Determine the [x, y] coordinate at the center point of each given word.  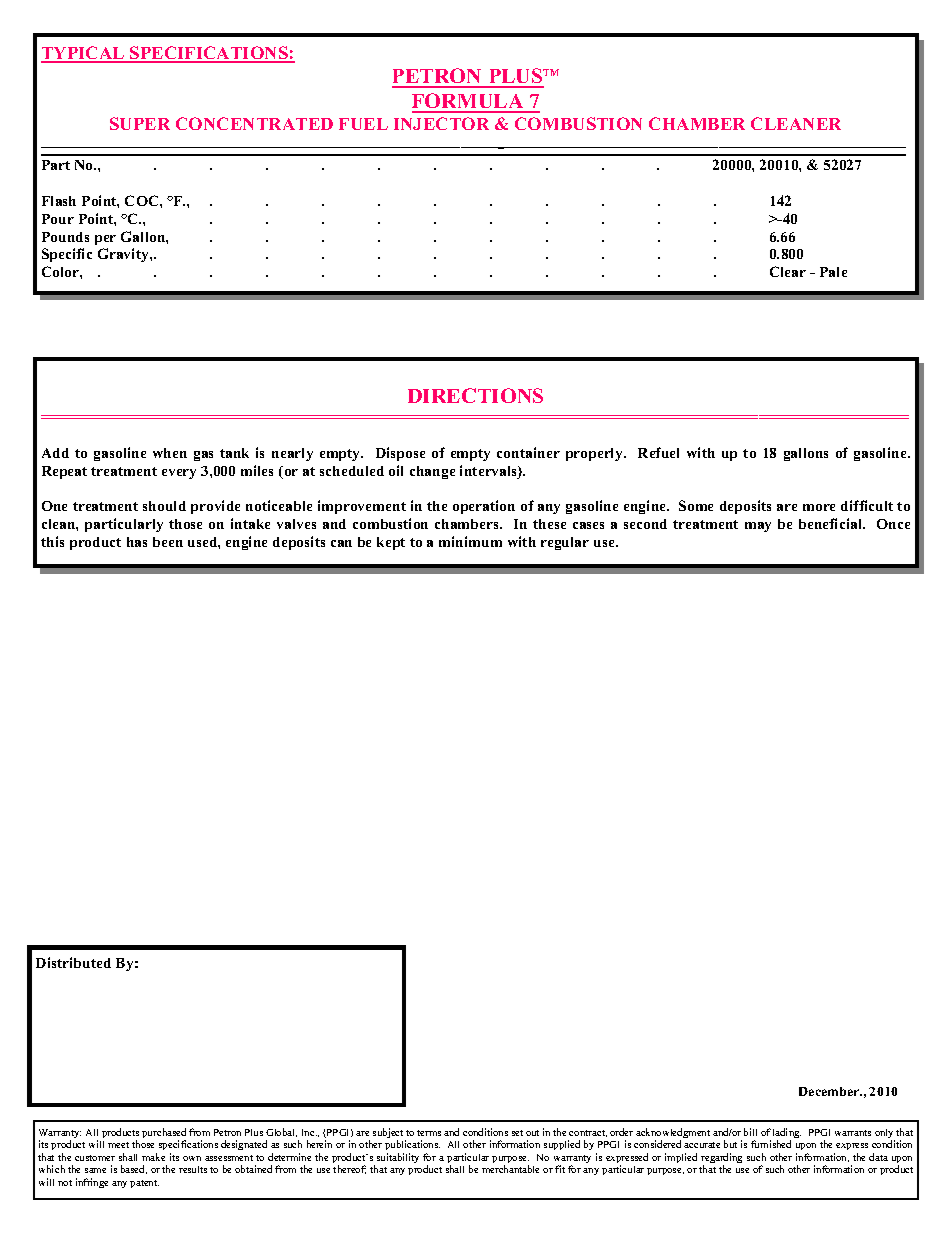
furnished [771, 1144]
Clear [788, 271]
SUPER [140, 123]
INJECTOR [441, 123]
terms [429, 1133]
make [153, 1157]
